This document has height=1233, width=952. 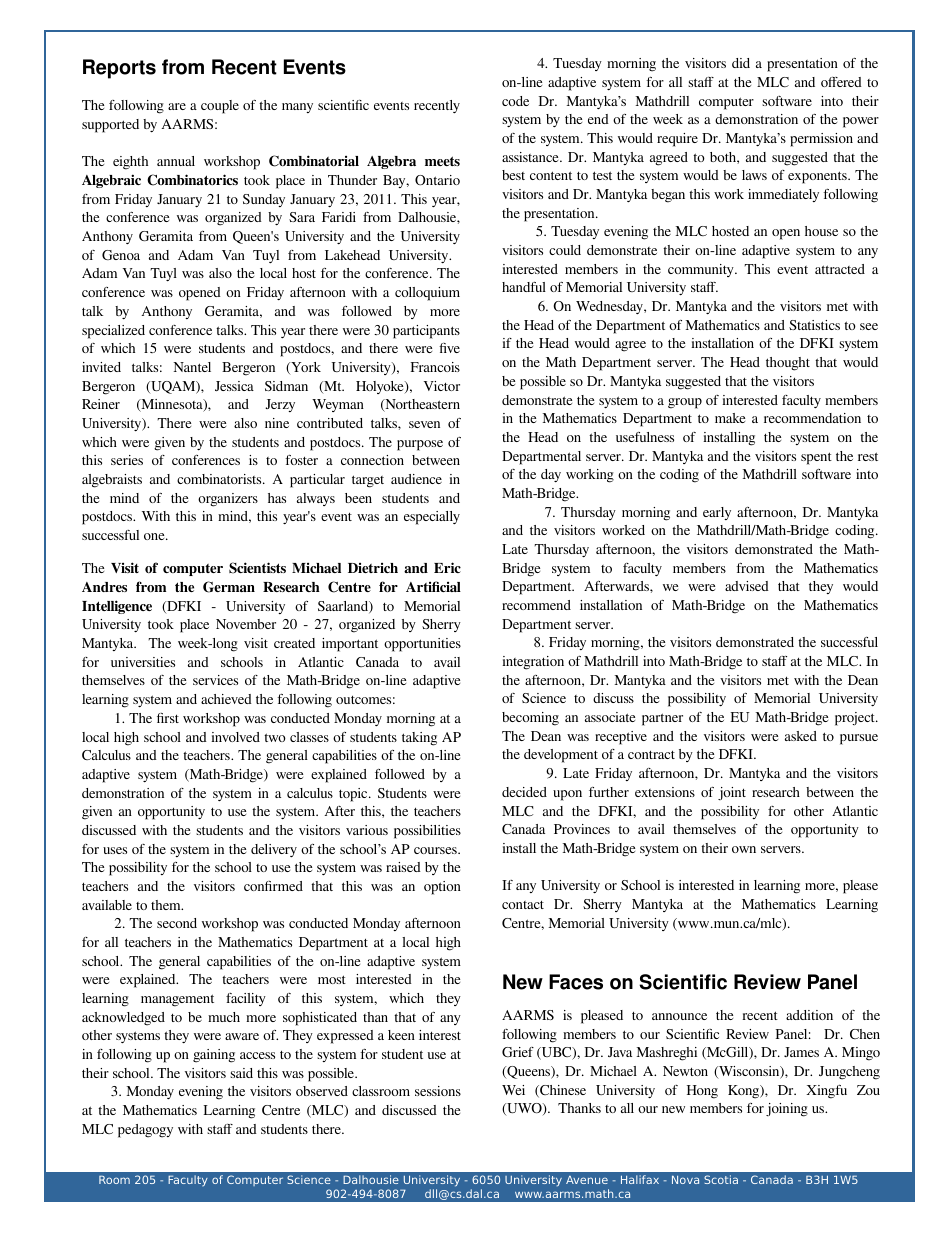 I want to click on code, so click(x=515, y=101).
